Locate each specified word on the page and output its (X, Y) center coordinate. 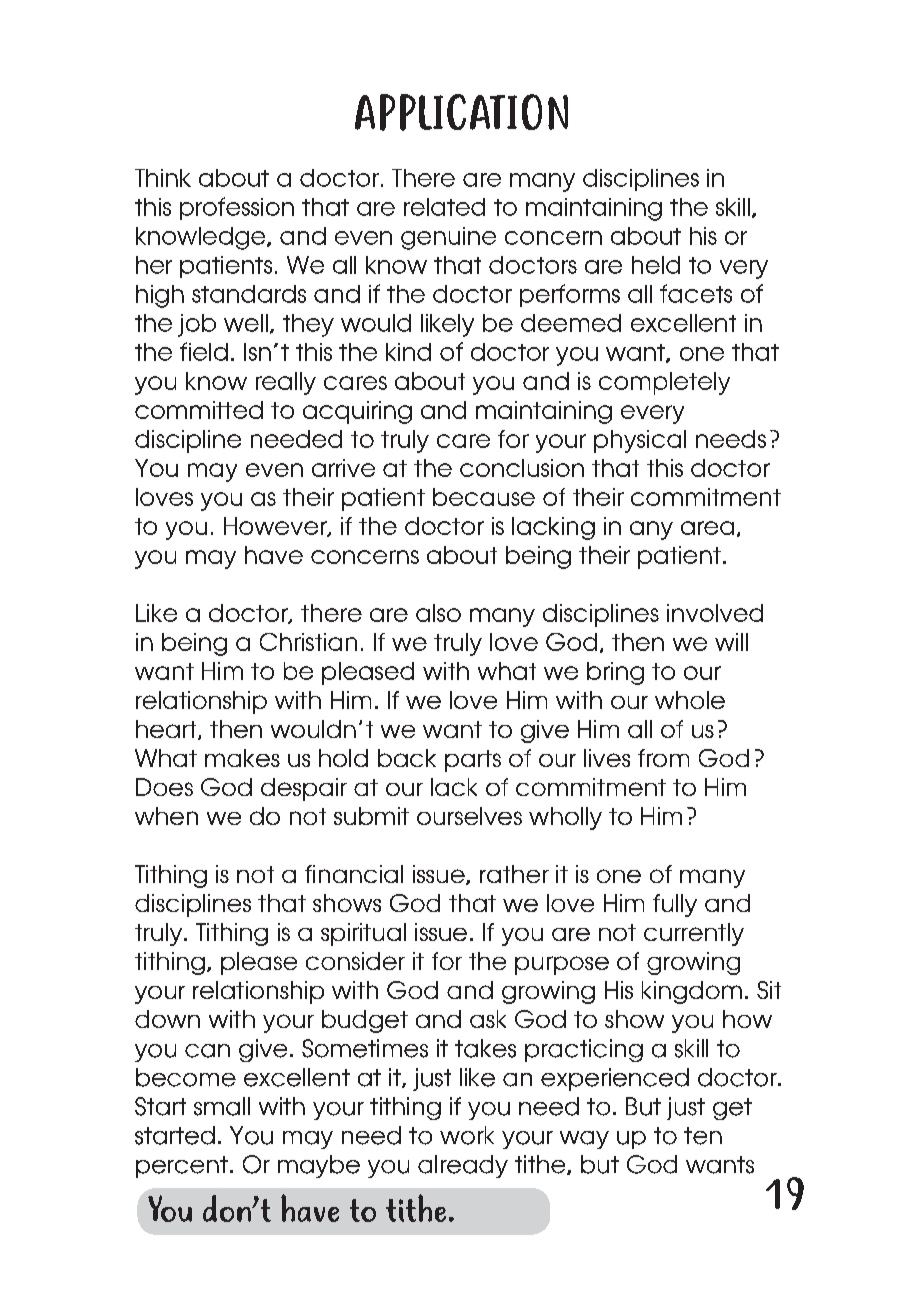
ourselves (469, 816)
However (276, 527)
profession (237, 208)
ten (703, 1136)
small (222, 1106)
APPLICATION (461, 112)
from (663, 758)
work (467, 1135)
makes (242, 758)
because (484, 497)
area (707, 528)
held (656, 265)
